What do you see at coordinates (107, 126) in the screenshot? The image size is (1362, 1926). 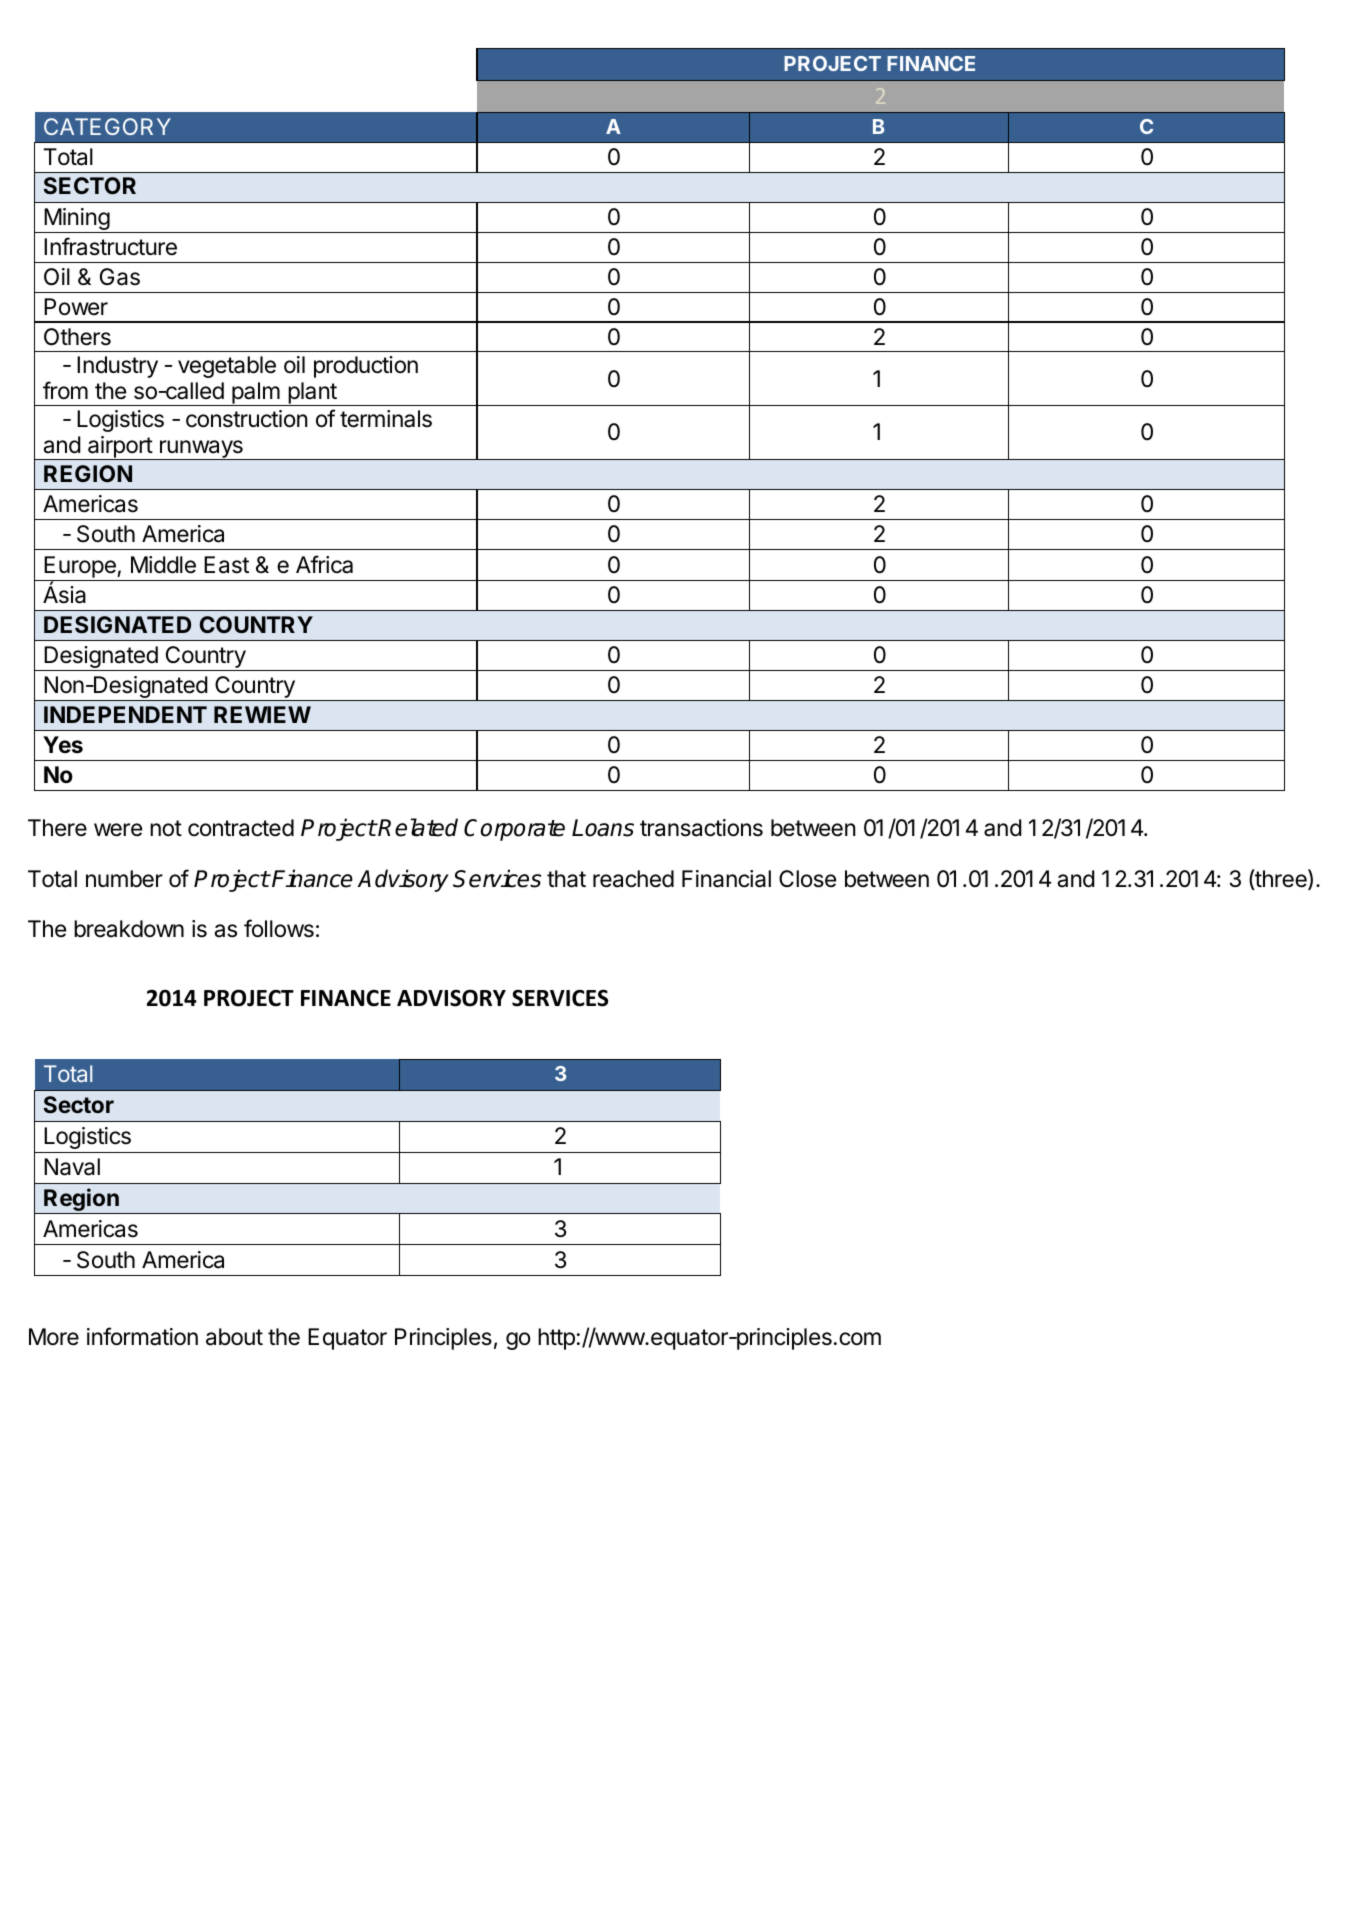 I see `CATEGORY` at bounding box center [107, 126].
